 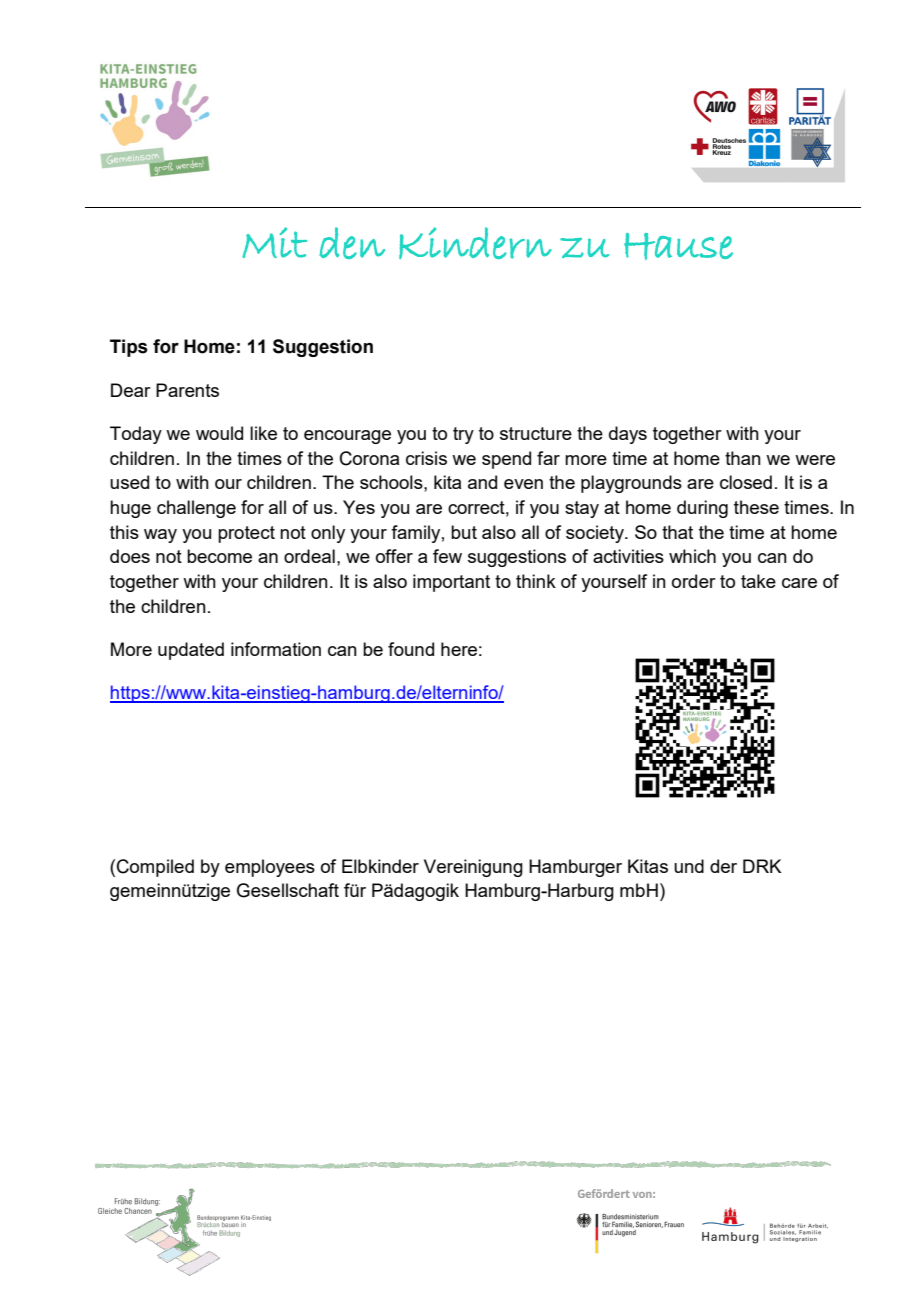 What do you see at coordinates (758, 581) in the screenshot?
I see `take` at bounding box center [758, 581].
